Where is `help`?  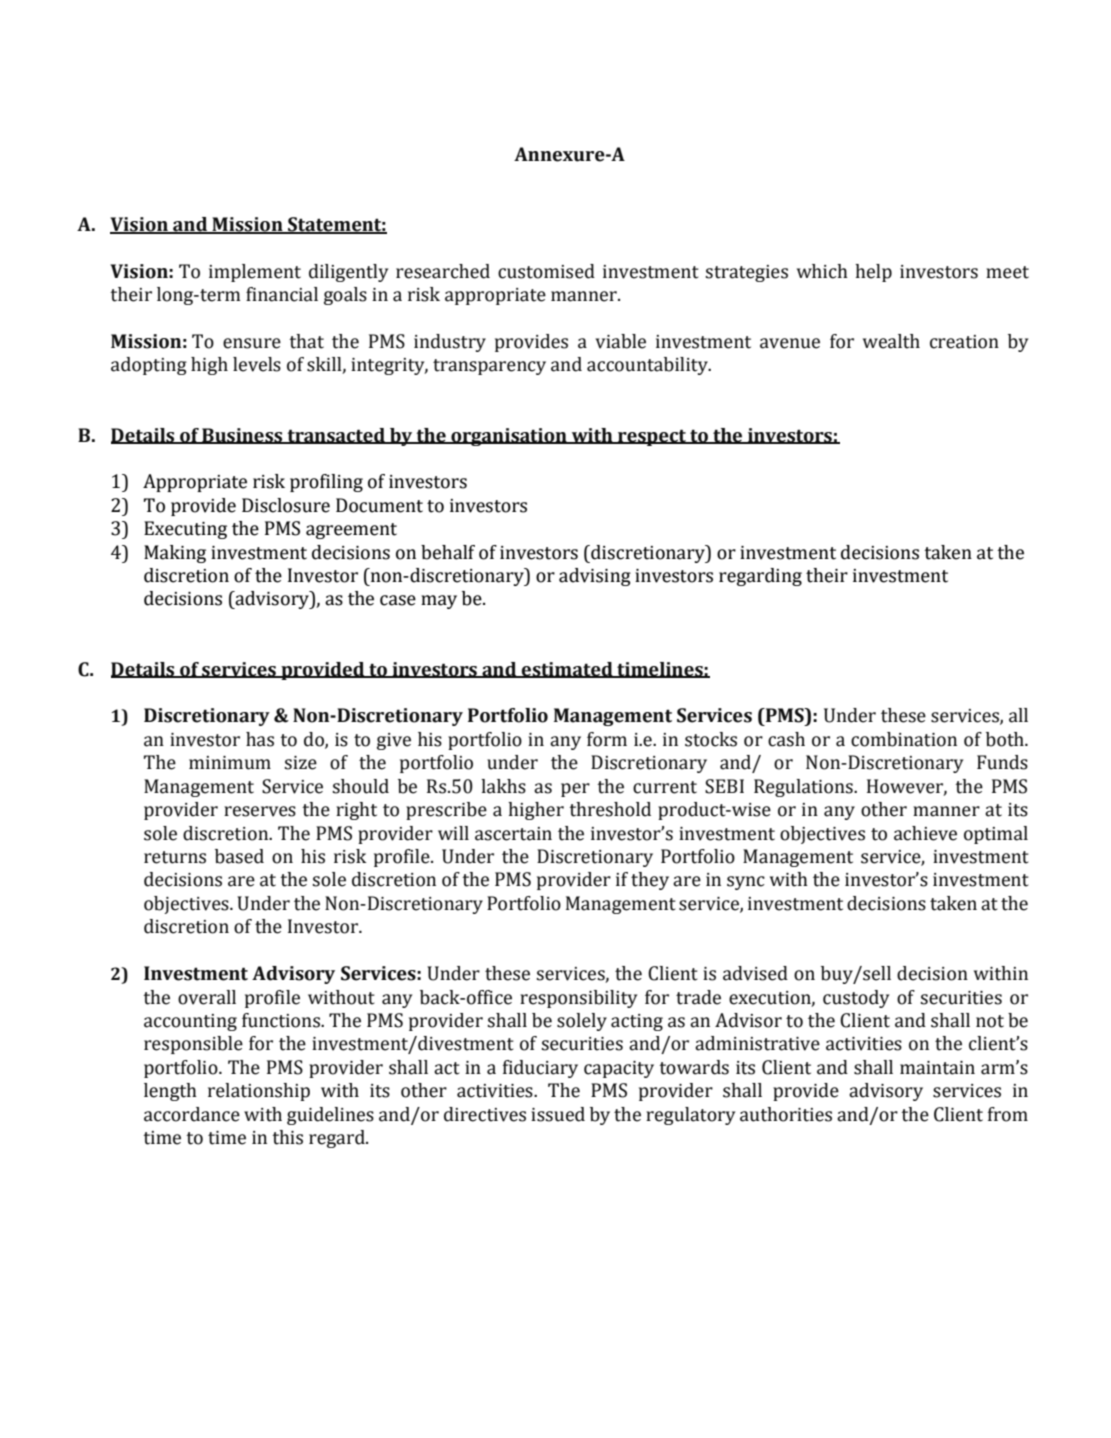 help is located at coordinates (873, 273).
